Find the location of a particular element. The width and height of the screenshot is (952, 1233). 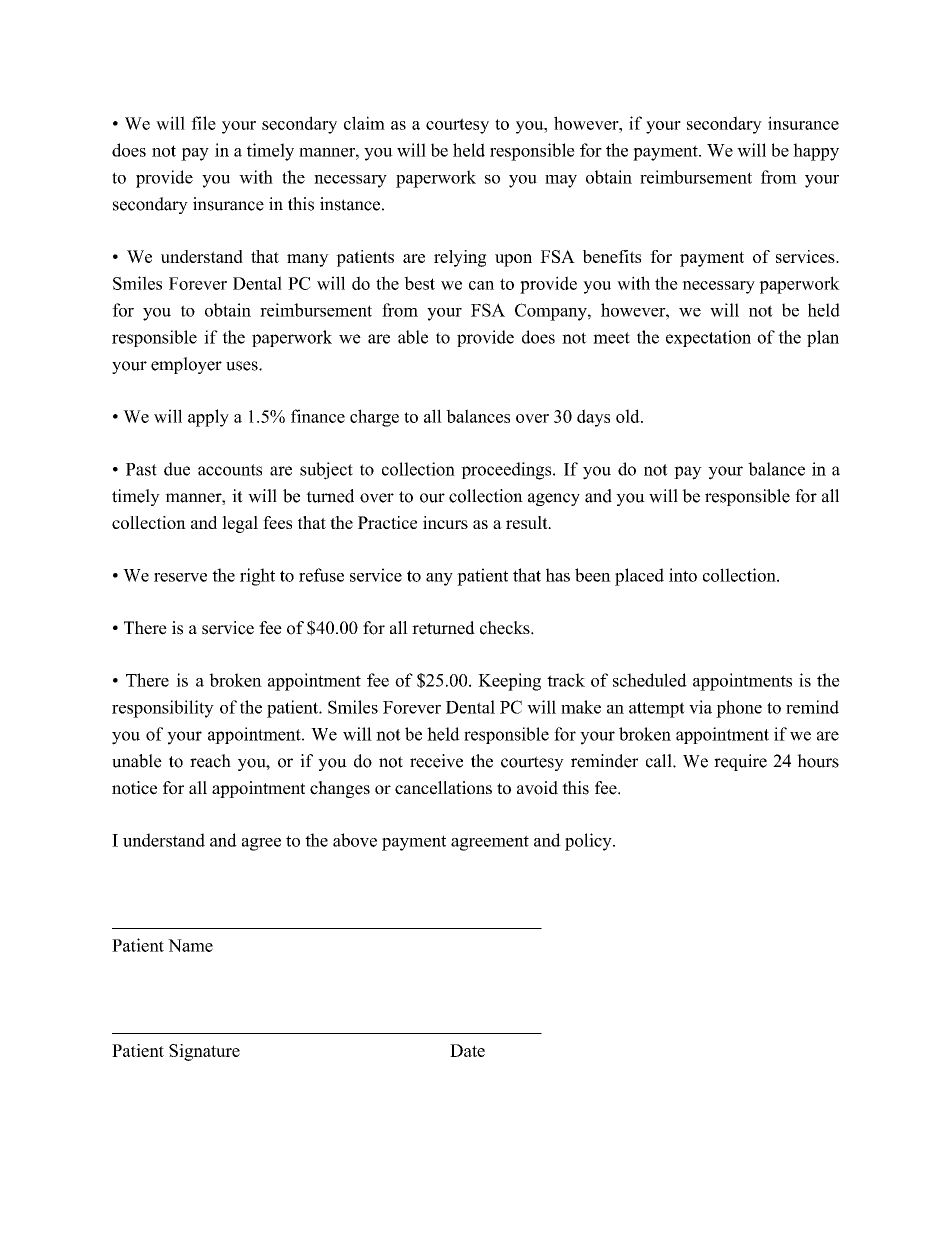

reserve is located at coordinates (180, 577).
